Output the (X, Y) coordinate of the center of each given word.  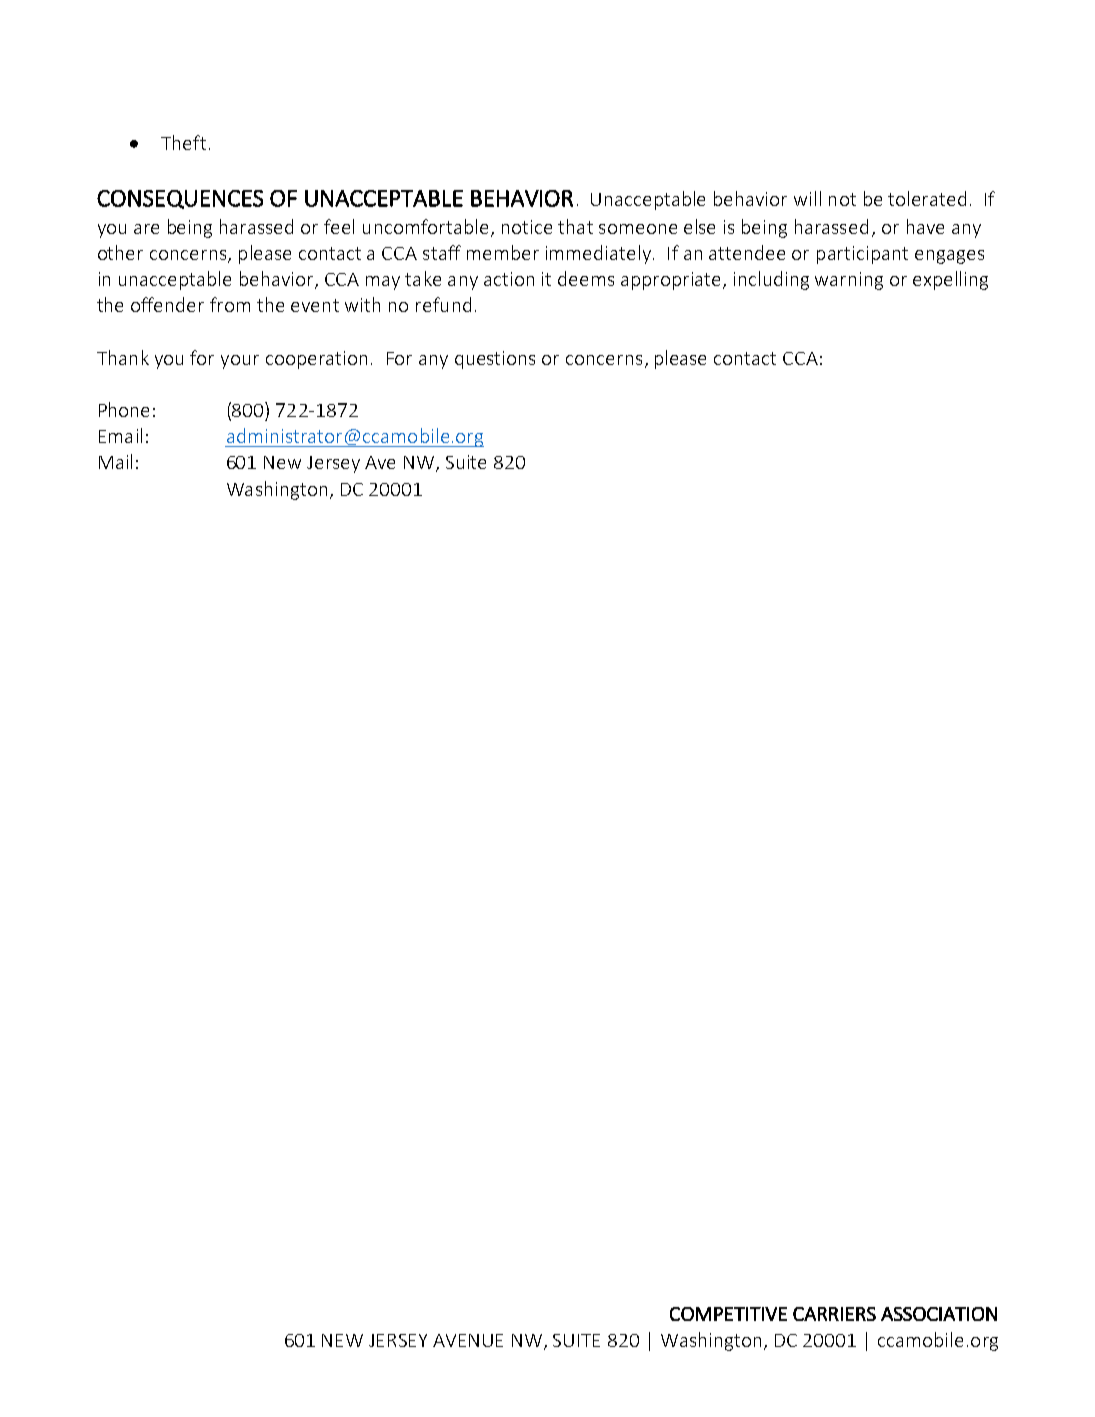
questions (495, 360)
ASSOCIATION (939, 1314)
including (771, 280)
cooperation (316, 360)
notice (527, 227)
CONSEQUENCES (180, 199)
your (240, 362)
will (807, 198)
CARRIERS (834, 1314)
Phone (124, 409)
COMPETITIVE (728, 1314)
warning (849, 281)
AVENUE (468, 1340)
